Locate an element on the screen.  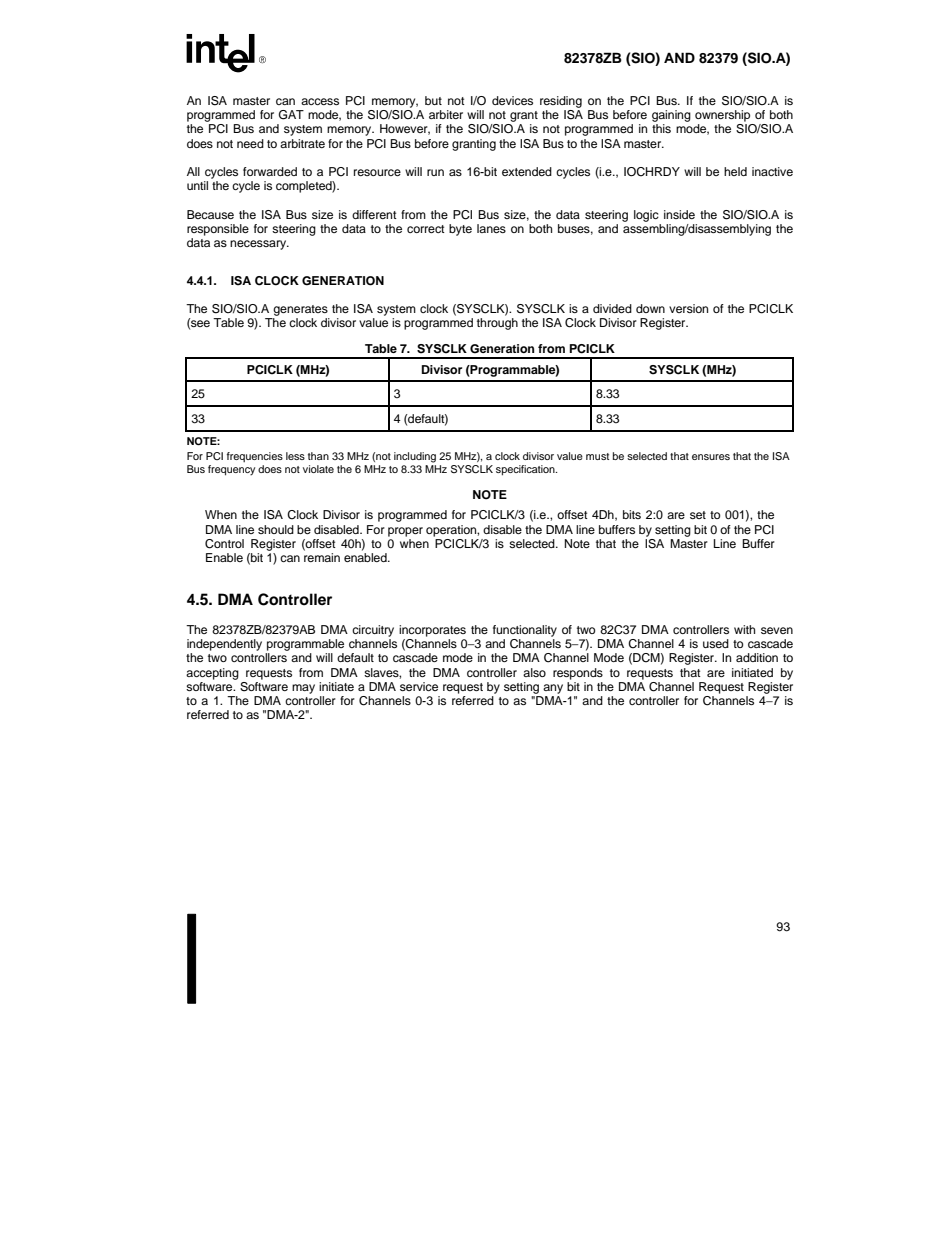
ensures is located at coordinates (711, 457).
